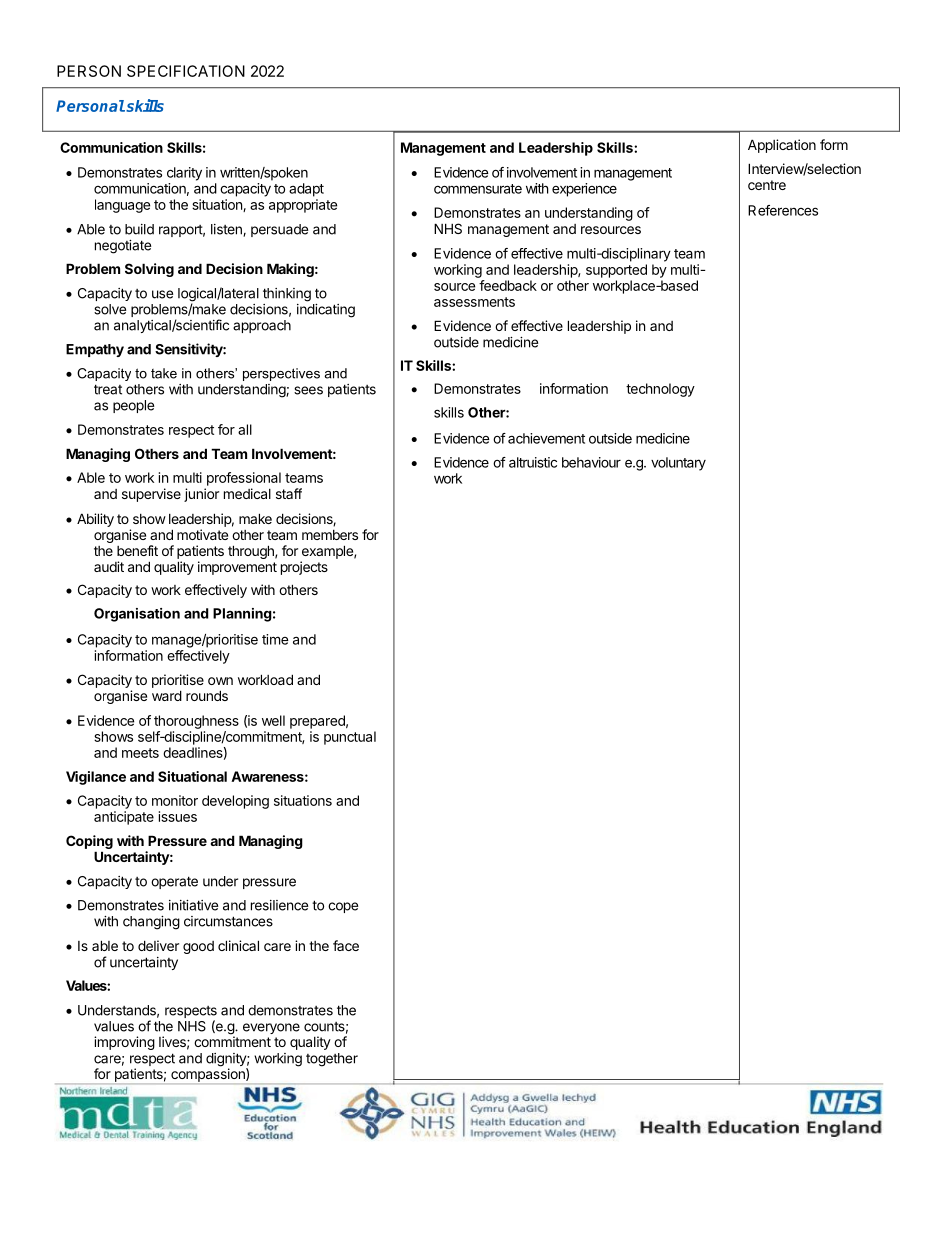 This page has height=1233, width=952. What do you see at coordinates (332, 1060) in the page?
I see `together` at bounding box center [332, 1060].
